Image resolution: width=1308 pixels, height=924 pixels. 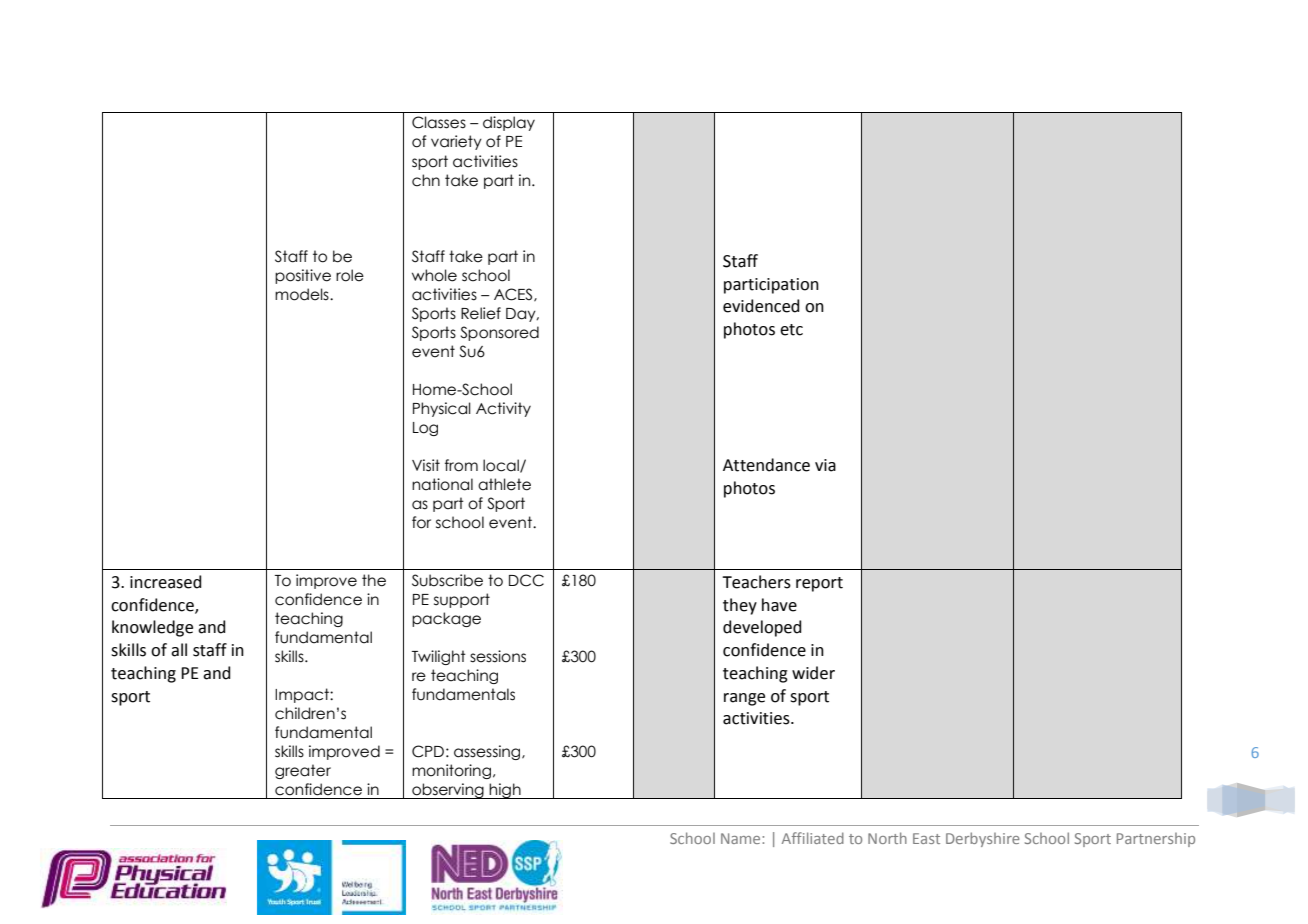 I want to click on chn, so click(x=426, y=180).
